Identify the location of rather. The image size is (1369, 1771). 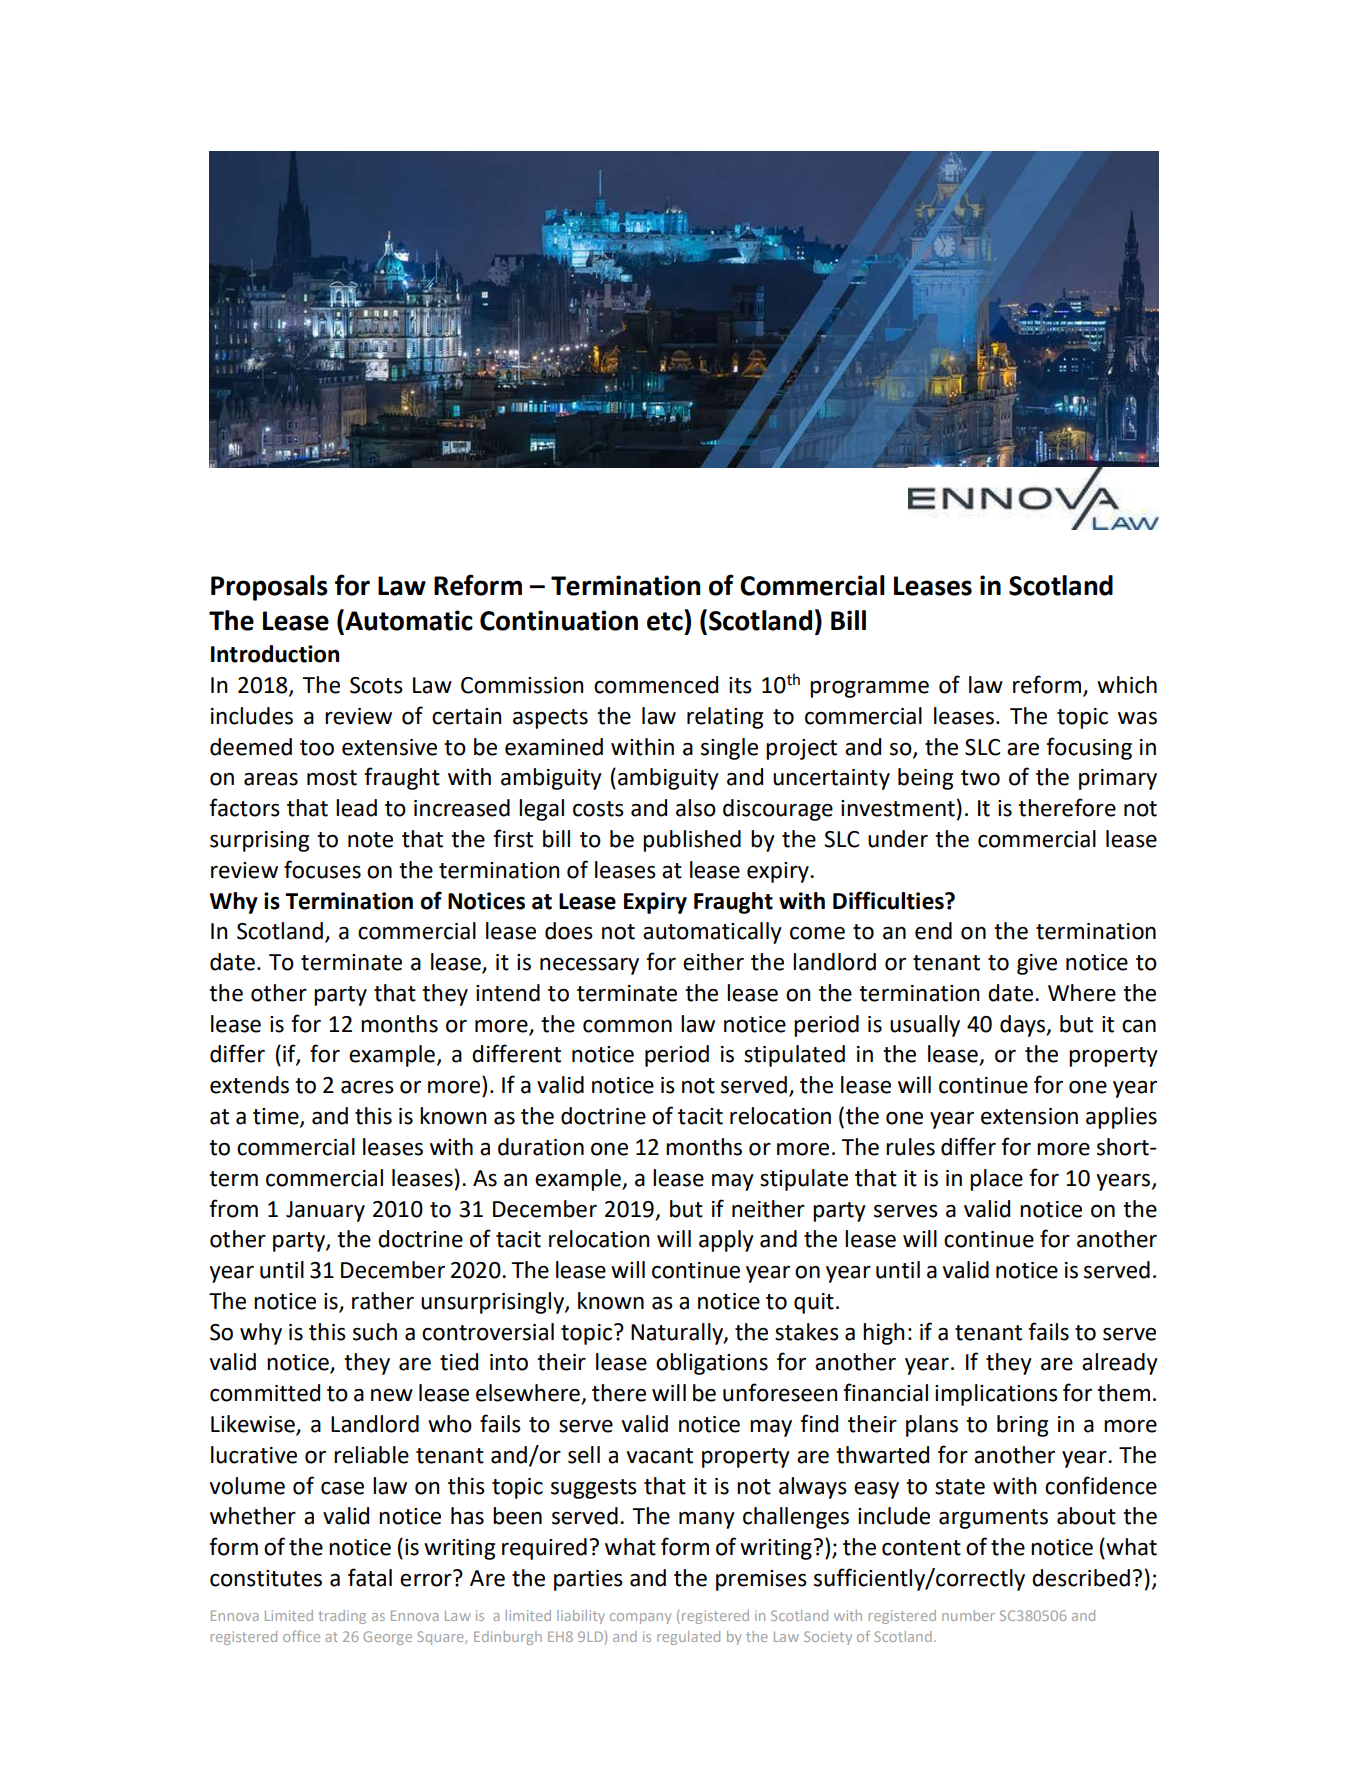
(383, 1301).
